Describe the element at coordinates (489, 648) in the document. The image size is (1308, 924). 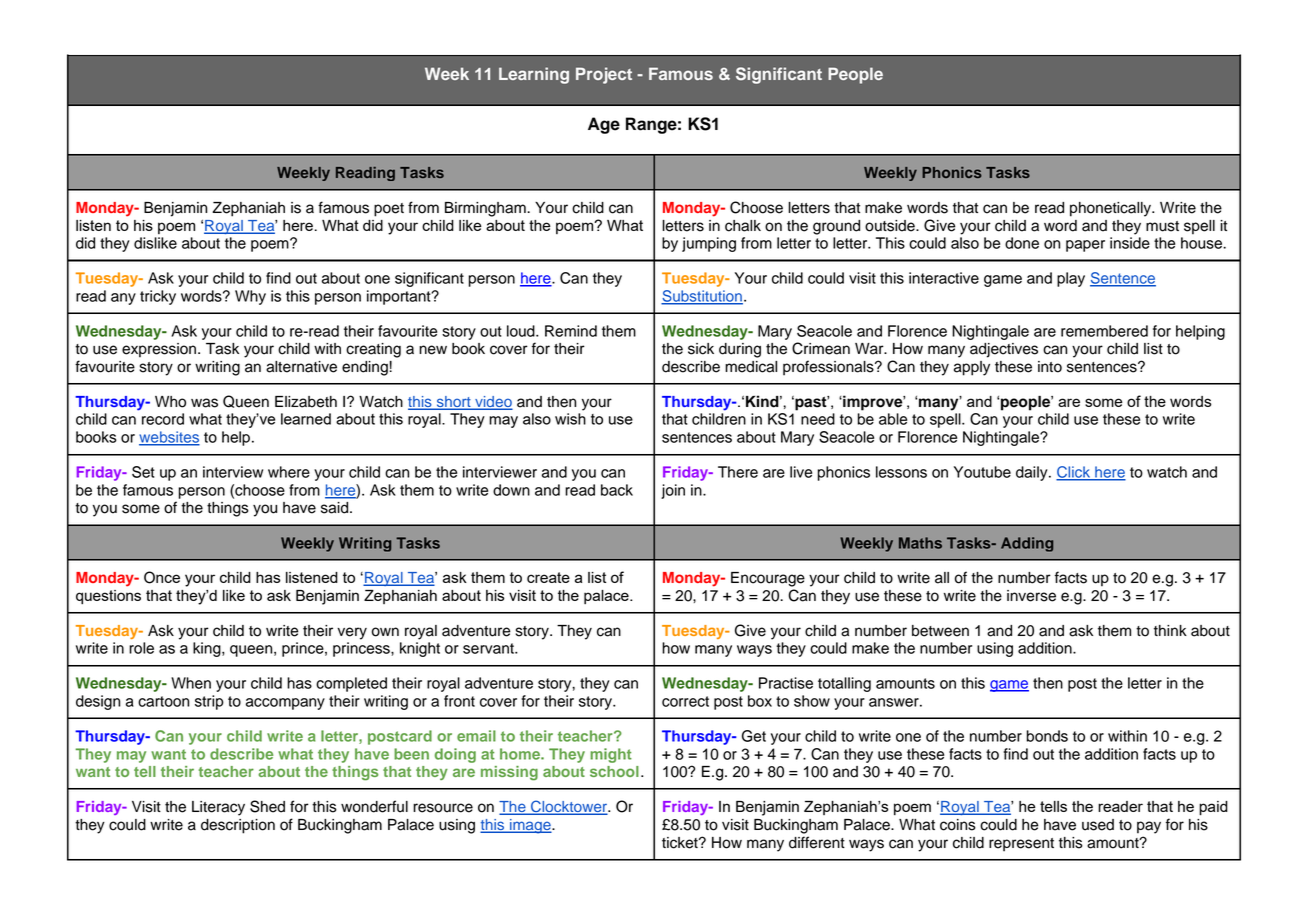
I see `servant` at that location.
